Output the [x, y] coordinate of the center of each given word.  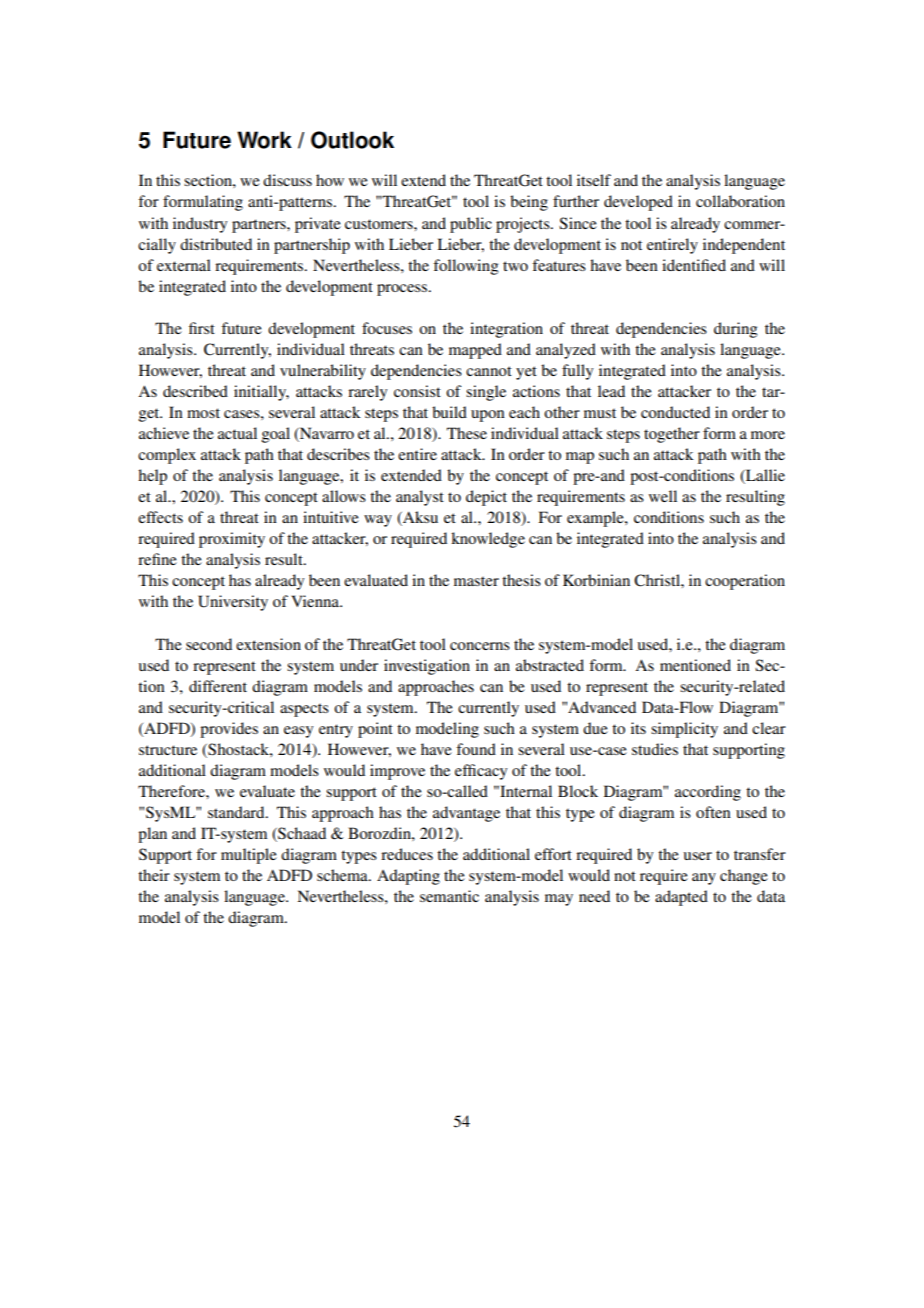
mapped [475, 351]
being [529, 203]
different [218, 686]
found [476, 749]
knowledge [488, 540]
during [735, 330]
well [663, 496]
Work [264, 140]
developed [638, 203]
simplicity [684, 730]
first [202, 328]
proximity [232, 540]
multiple [249, 856]
